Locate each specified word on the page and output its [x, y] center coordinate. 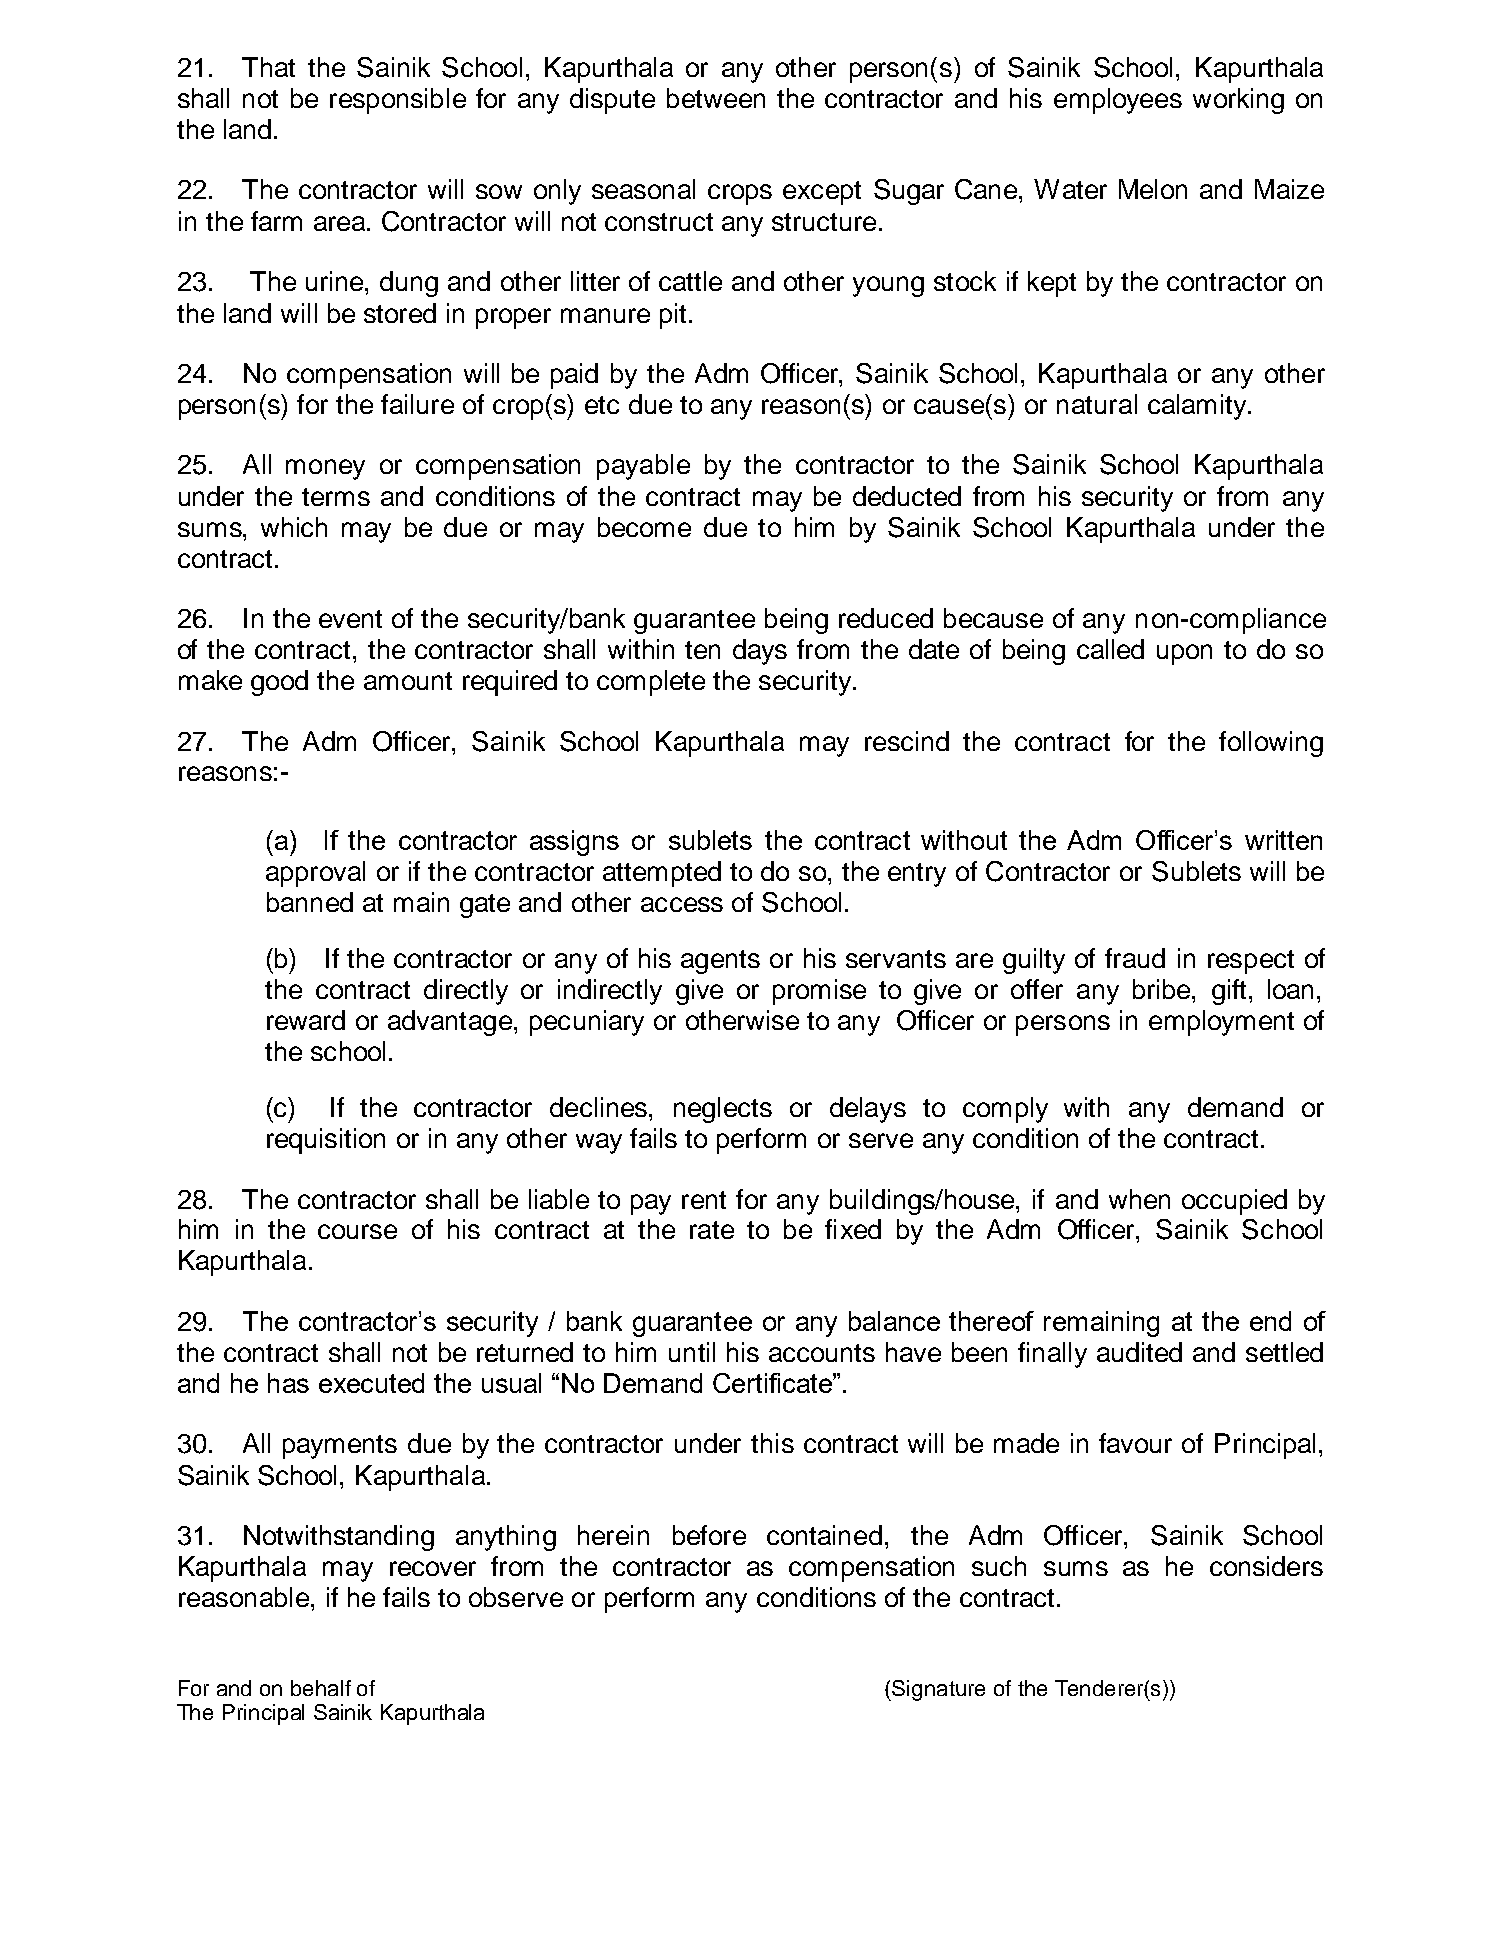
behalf [321, 1688]
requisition [326, 1141]
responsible [398, 101]
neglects [723, 1110]
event [350, 619]
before [709, 1535]
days [760, 652]
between [716, 98]
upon [1184, 654]
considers [1266, 1566]
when [1139, 1199]
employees [1118, 101]
